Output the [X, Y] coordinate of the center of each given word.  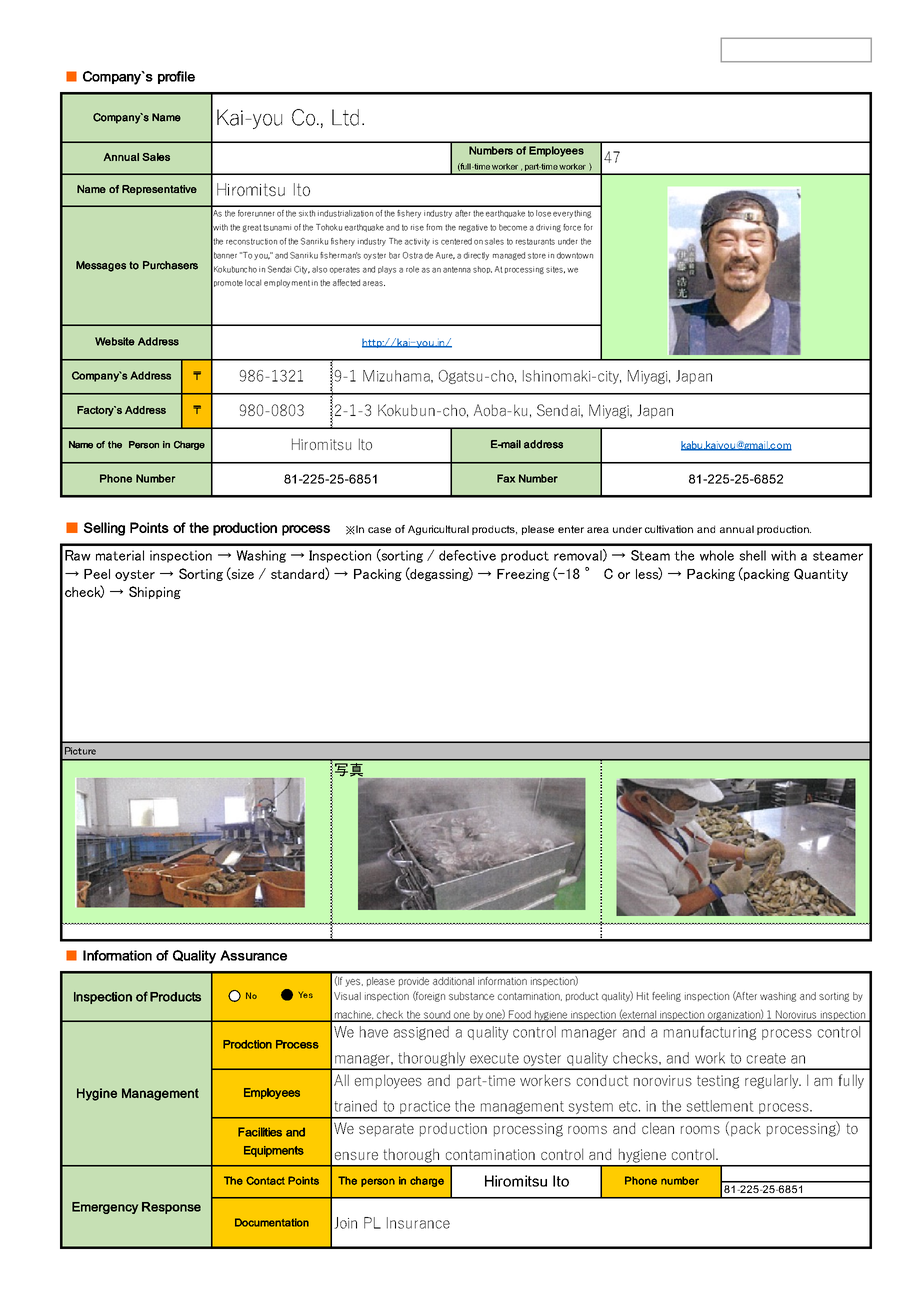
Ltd [345, 117]
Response [171, 1208]
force [572, 227]
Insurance [418, 1223]
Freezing [523, 575]
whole [717, 555]
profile [176, 77]
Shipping [155, 592]
